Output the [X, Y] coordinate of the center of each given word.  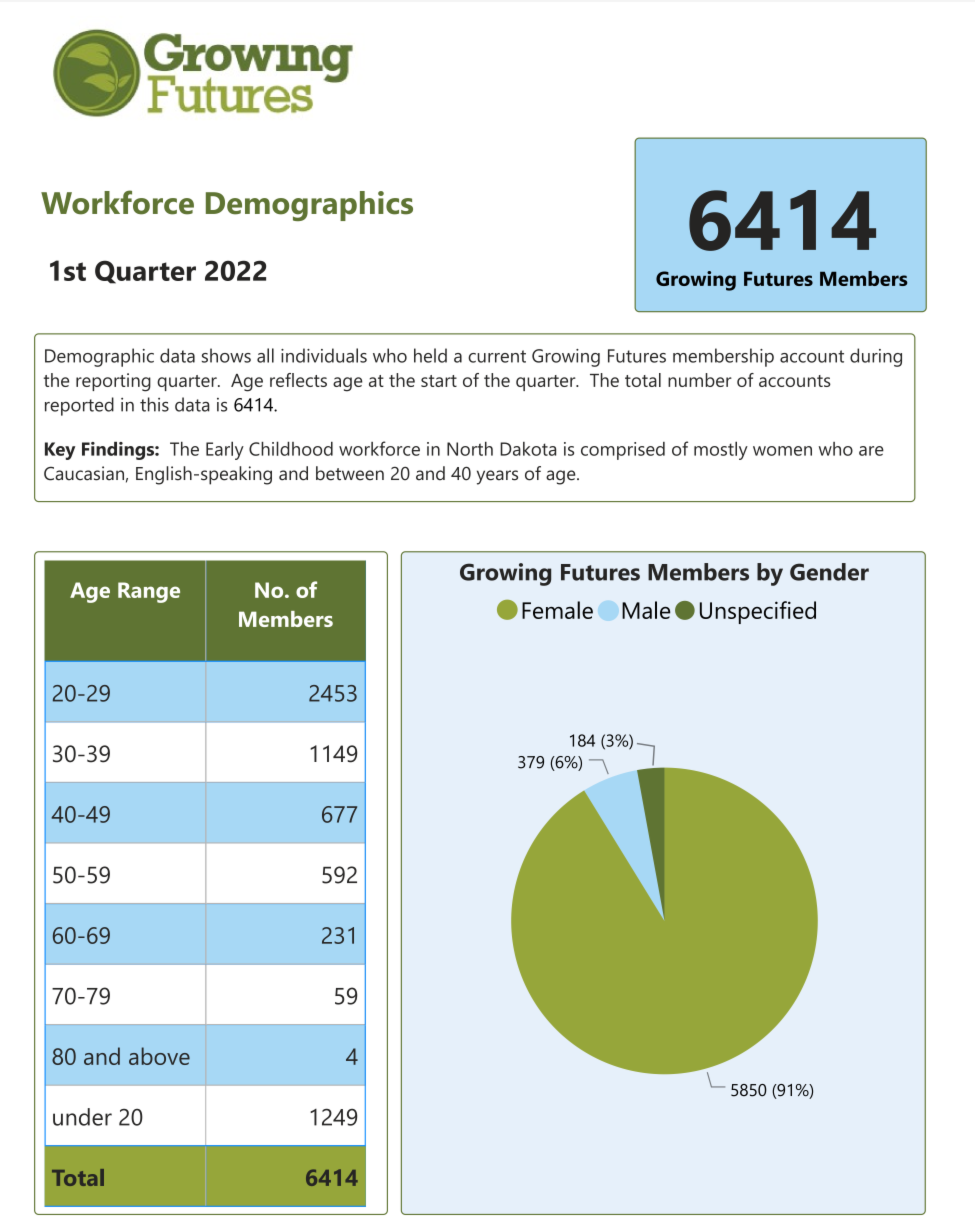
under [82, 1117]
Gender [829, 572]
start [439, 381]
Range [149, 592]
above [159, 1056]
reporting [113, 382]
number [700, 380]
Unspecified [758, 612]
